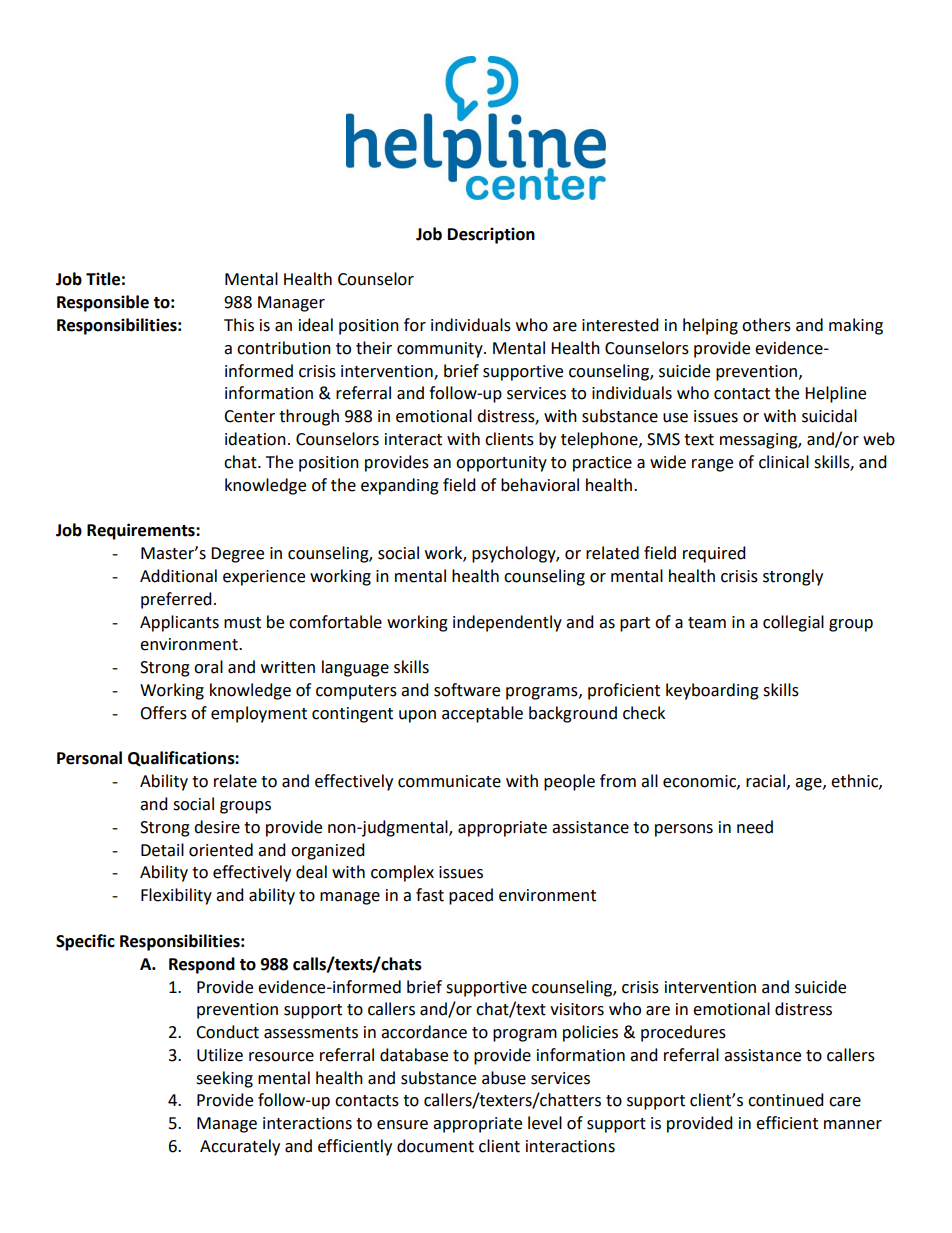  Describe the element at coordinates (501, 464) in the page. I see `opportunity` at that location.
